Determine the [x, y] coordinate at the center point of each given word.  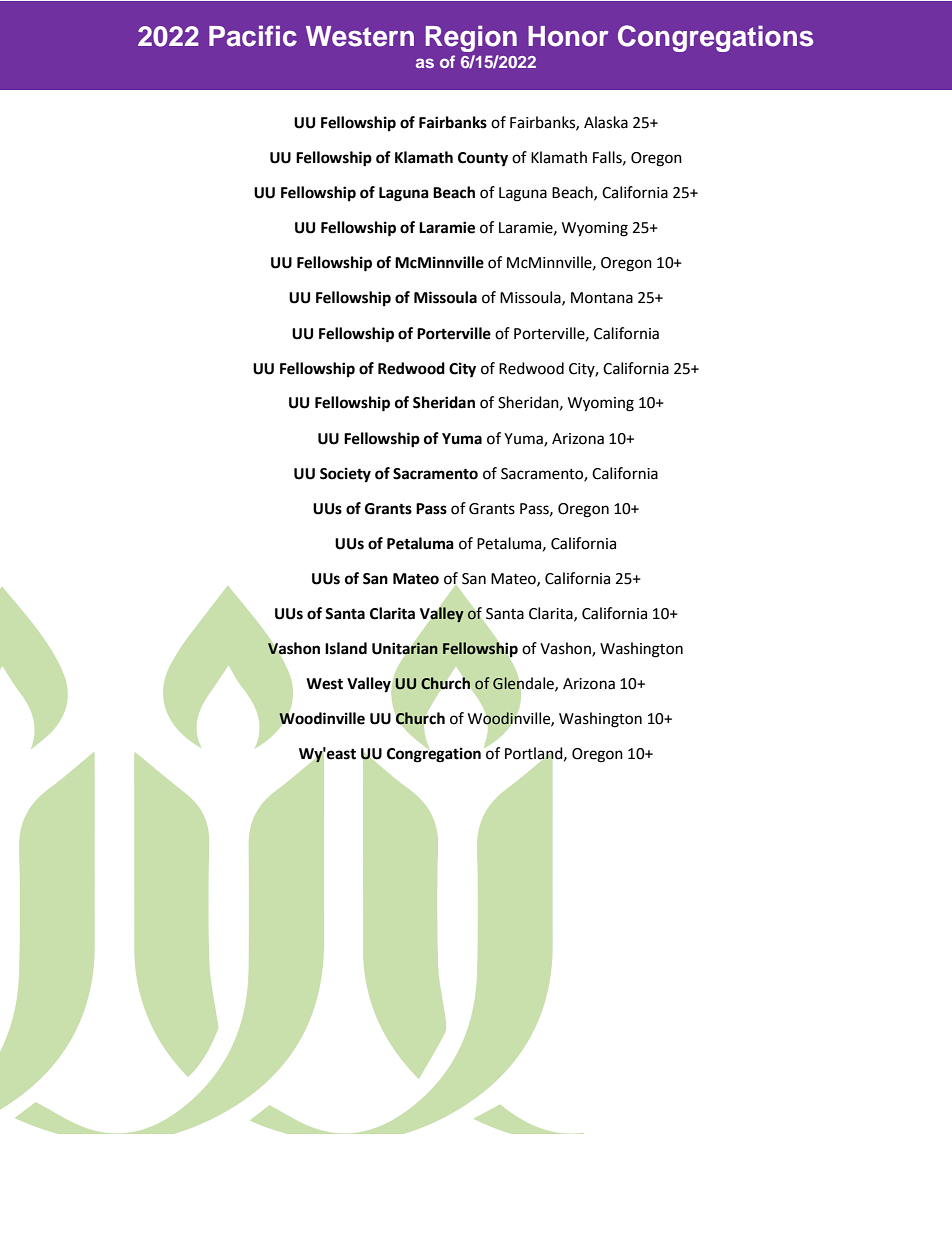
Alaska [606, 122]
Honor [568, 36]
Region [471, 38]
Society [345, 475]
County [483, 159]
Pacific [253, 36]
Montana [602, 298]
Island [346, 648]
